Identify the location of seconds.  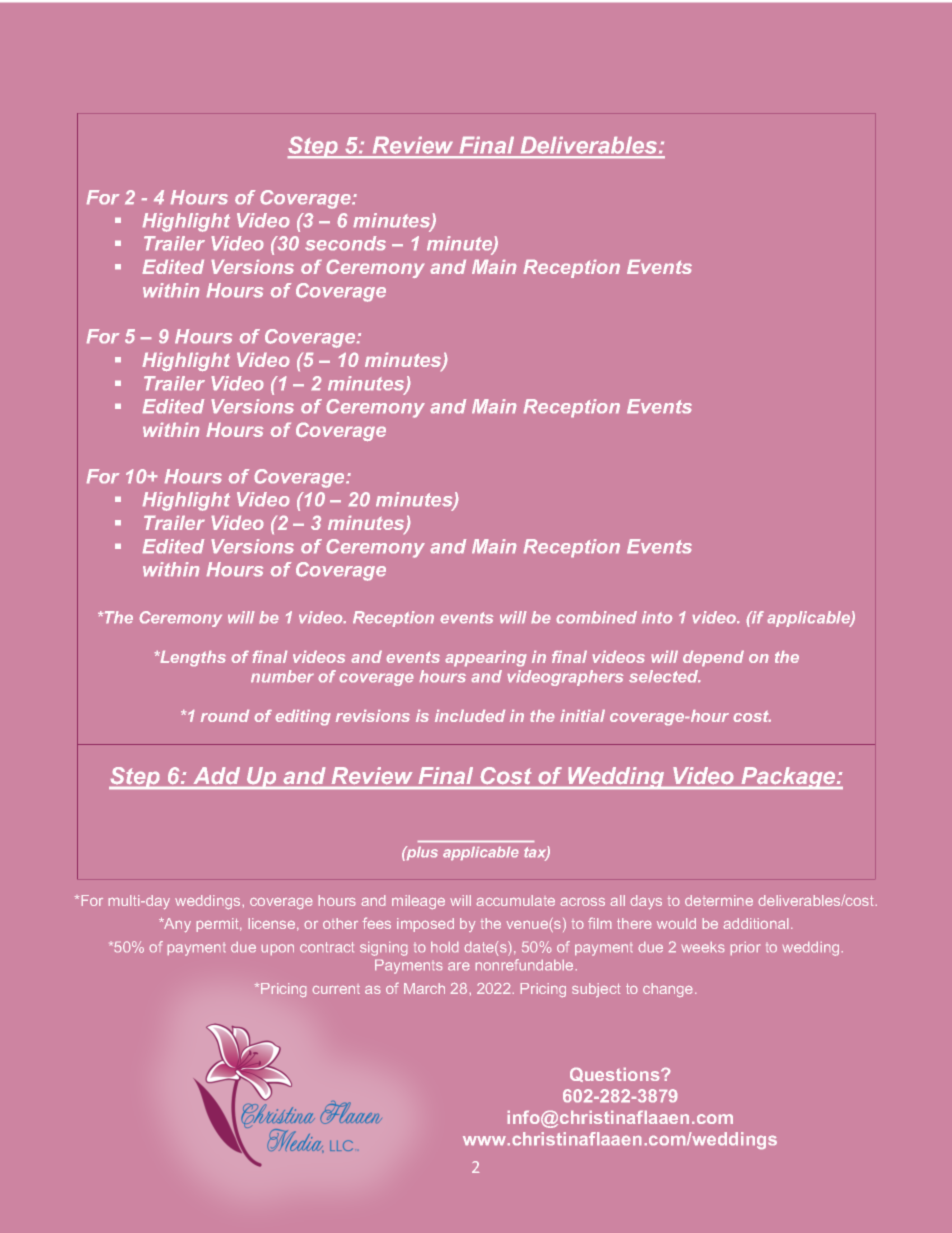
(345, 243).
